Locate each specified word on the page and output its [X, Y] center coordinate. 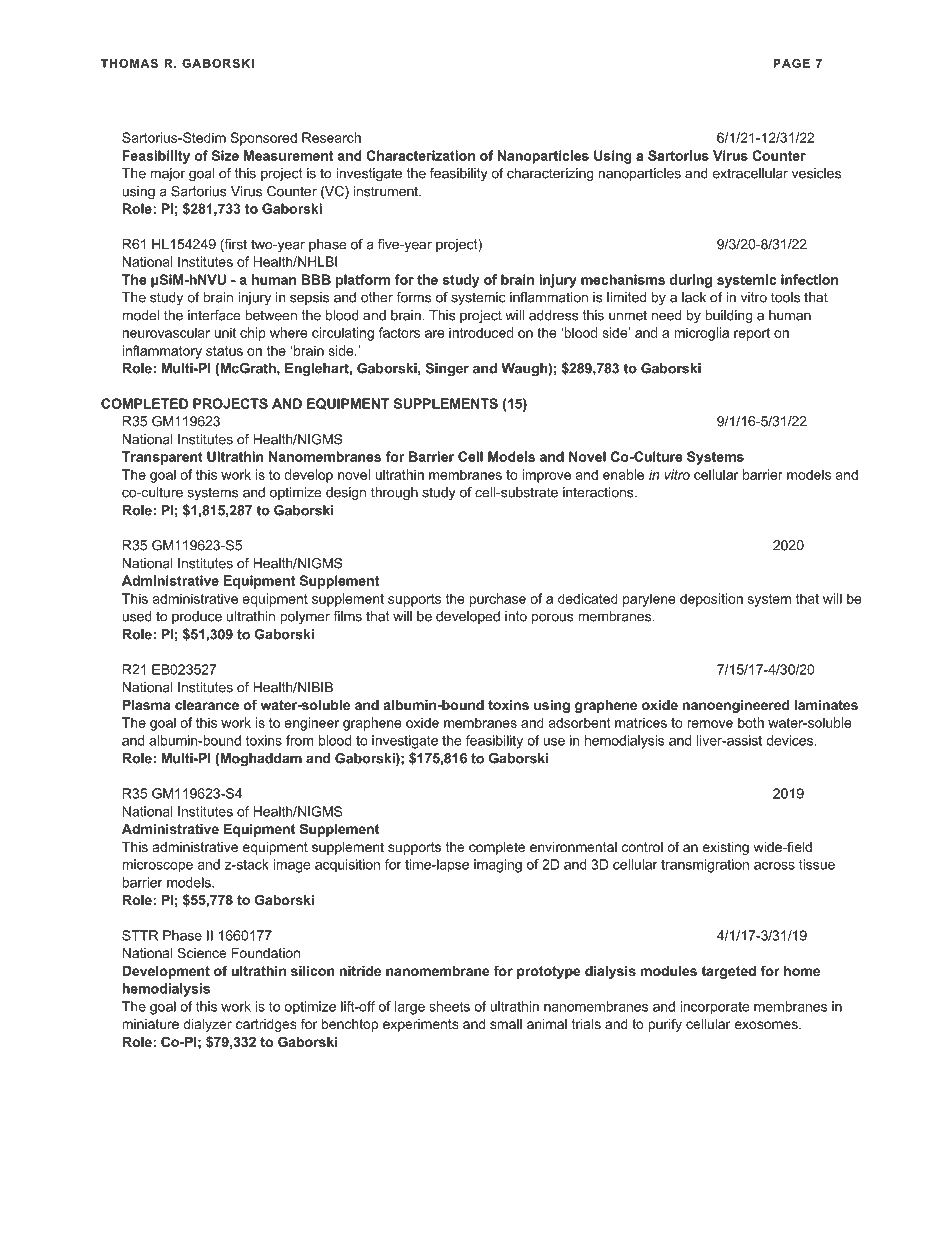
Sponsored [264, 139]
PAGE [791, 63]
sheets [449, 1006]
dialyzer [207, 1025]
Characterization [420, 155]
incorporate [715, 1008]
